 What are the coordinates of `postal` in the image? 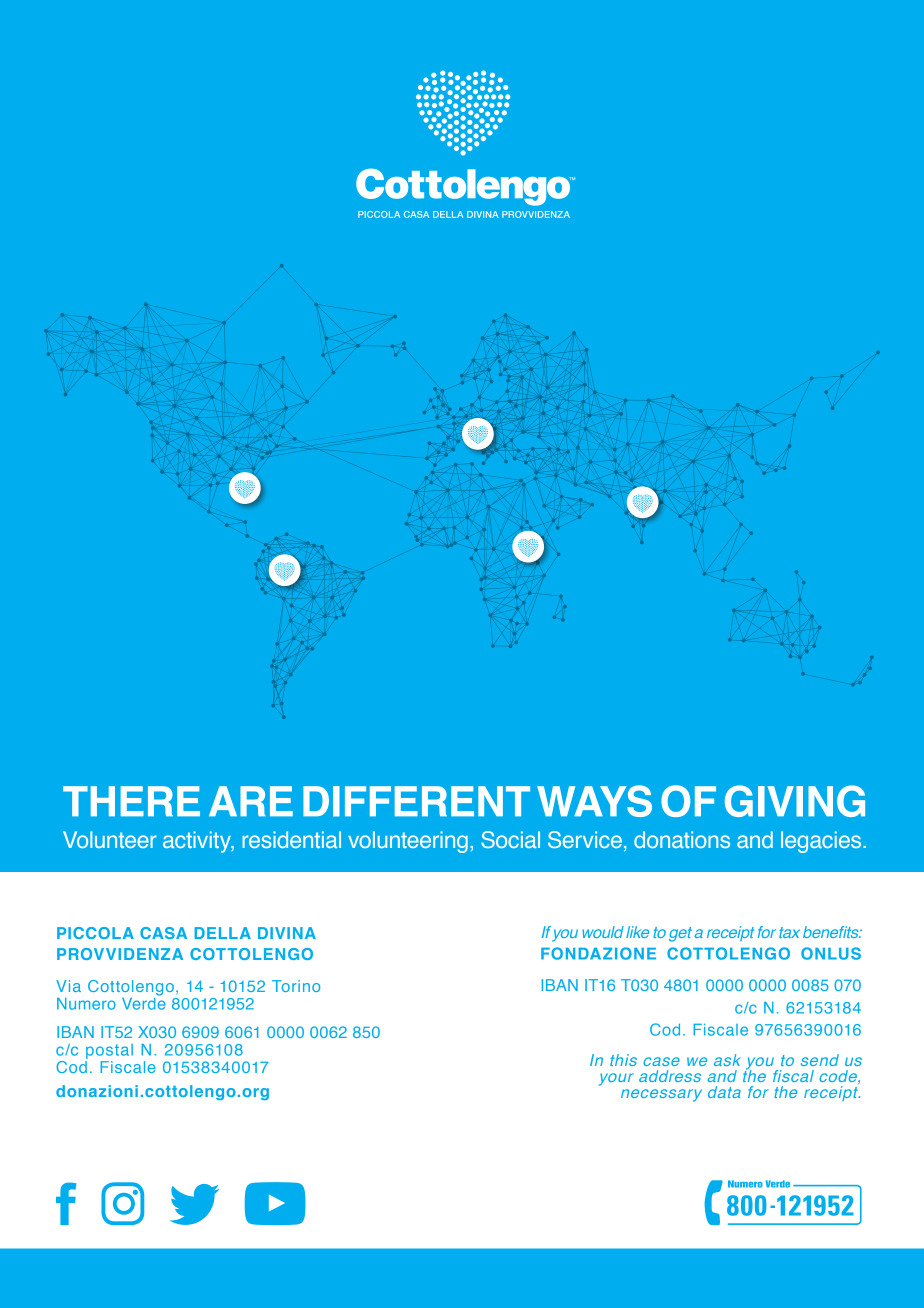 It's located at (109, 1051).
